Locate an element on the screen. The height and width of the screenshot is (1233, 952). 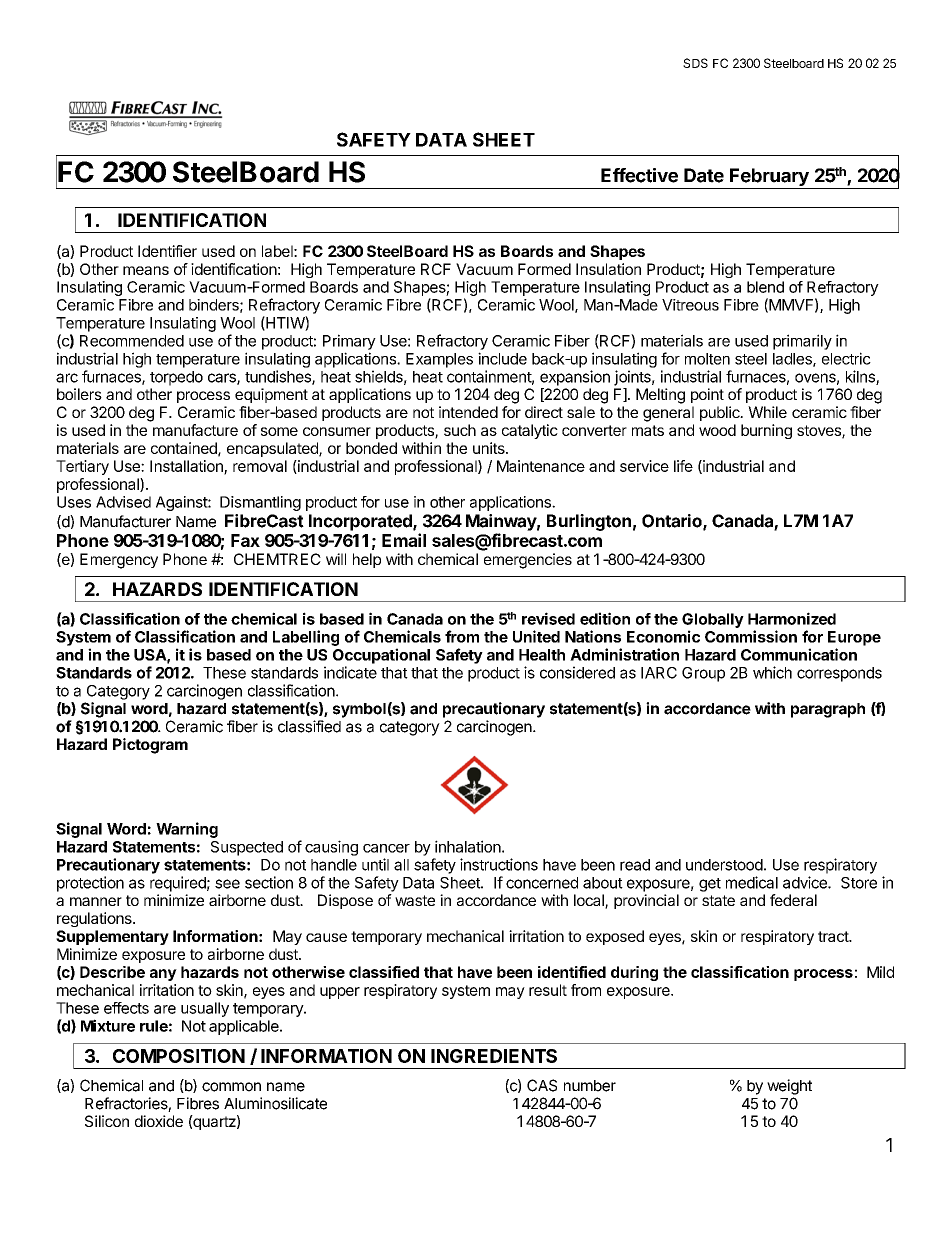
Harmonized is located at coordinates (792, 618).
